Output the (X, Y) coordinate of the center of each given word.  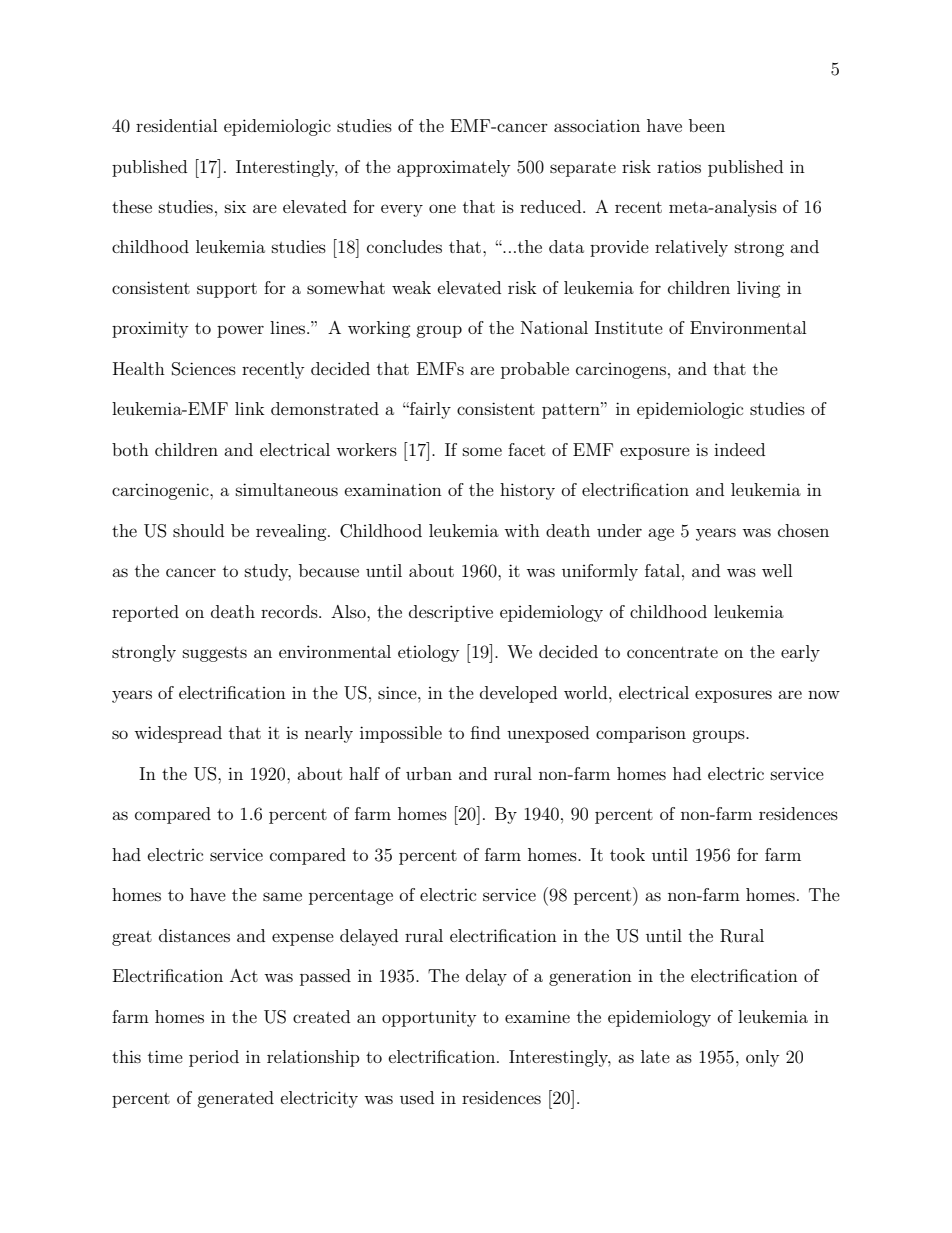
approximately (453, 168)
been (707, 125)
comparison (641, 735)
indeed (739, 449)
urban (429, 773)
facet (526, 449)
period (214, 1058)
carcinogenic (161, 491)
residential (176, 125)
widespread (178, 734)
